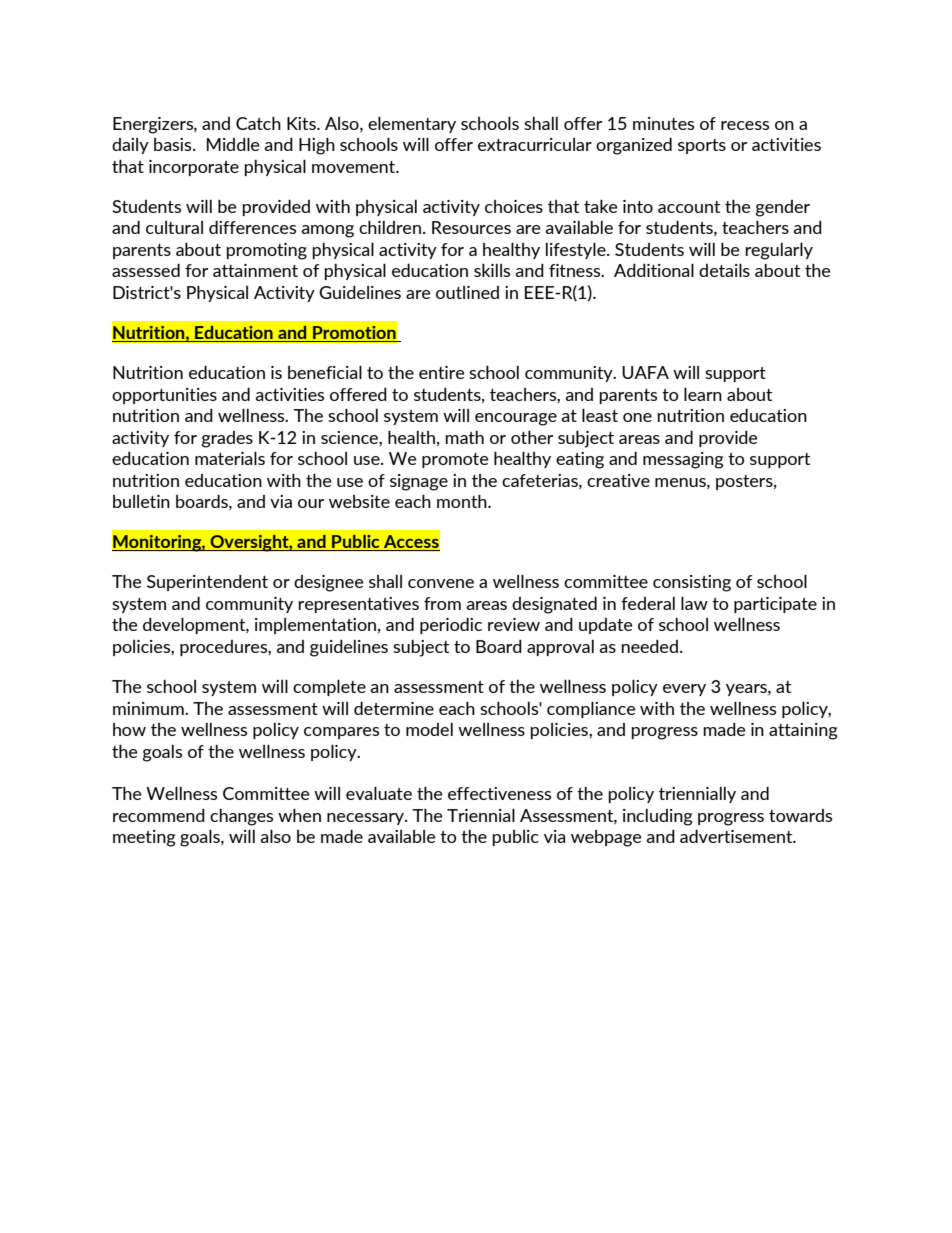 This screenshot has width=952, height=1233. Describe the element at coordinates (463, 501) in the screenshot. I see `month` at that location.
